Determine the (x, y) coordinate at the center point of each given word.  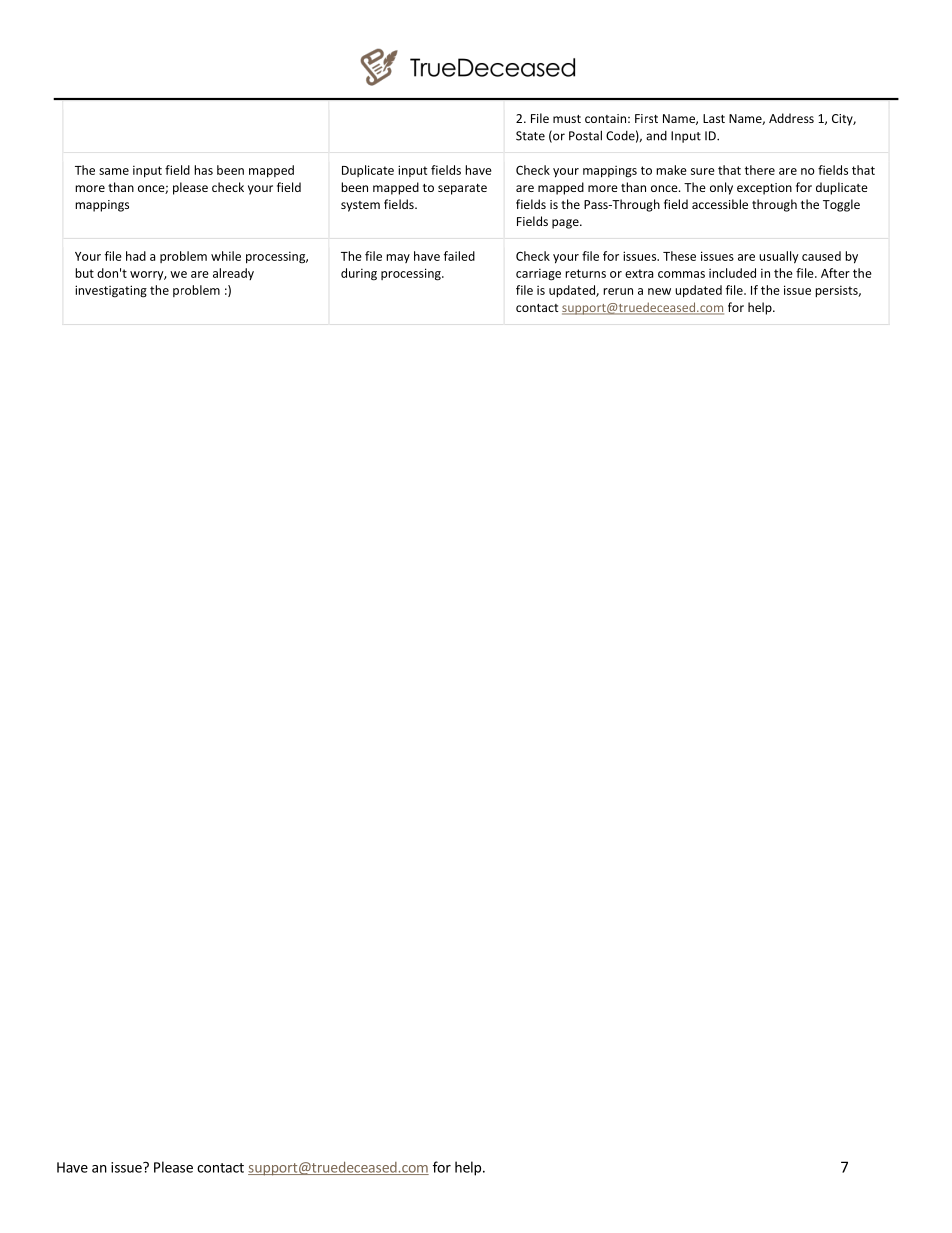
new (659, 291)
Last (714, 118)
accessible (720, 204)
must (567, 119)
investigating (111, 291)
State (530, 136)
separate (462, 189)
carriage (538, 274)
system (360, 206)
